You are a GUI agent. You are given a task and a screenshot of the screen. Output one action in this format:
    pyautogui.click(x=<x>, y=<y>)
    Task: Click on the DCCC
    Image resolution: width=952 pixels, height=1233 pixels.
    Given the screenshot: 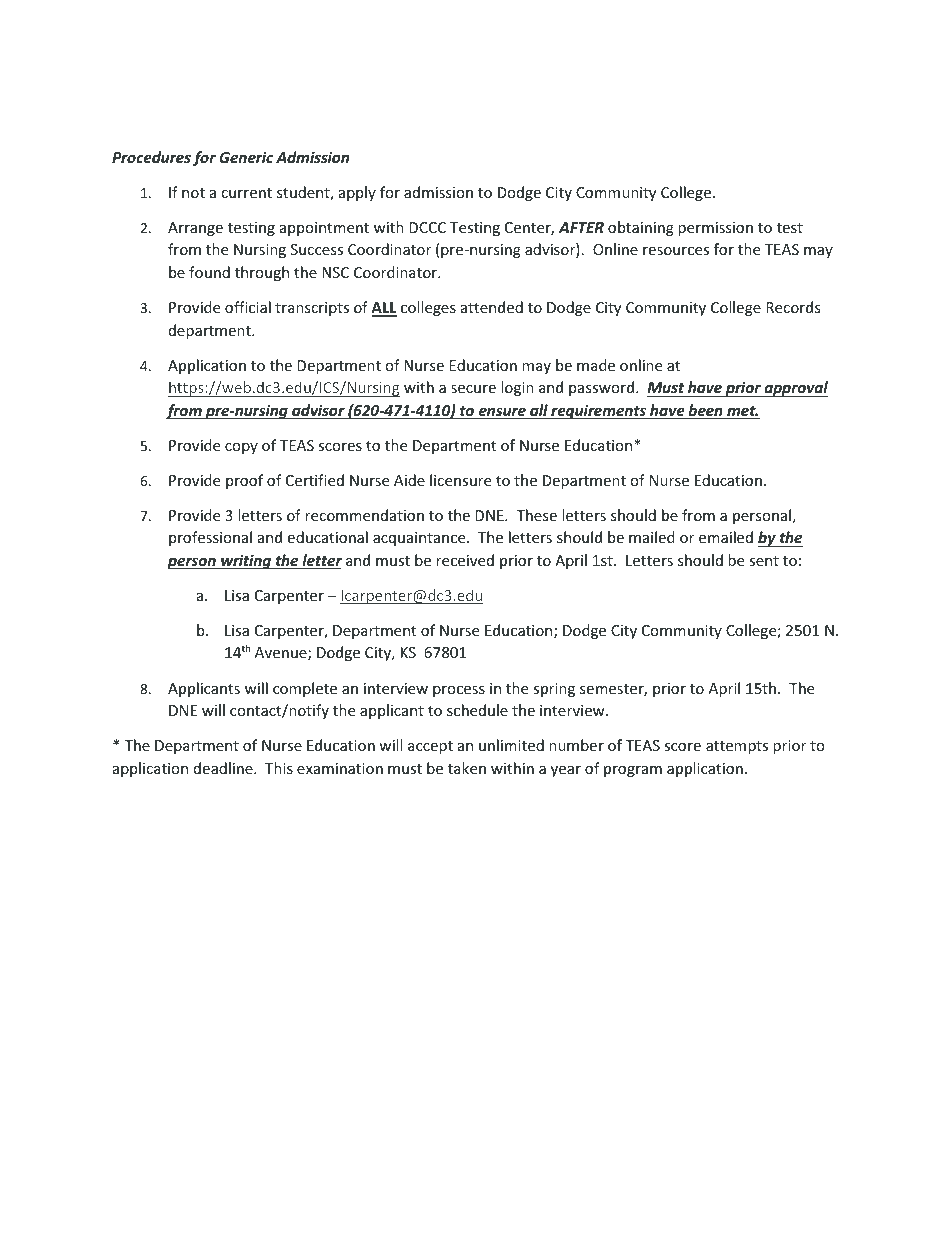 What is the action you would take?
    pyautogui.click(x=427, y=227)
